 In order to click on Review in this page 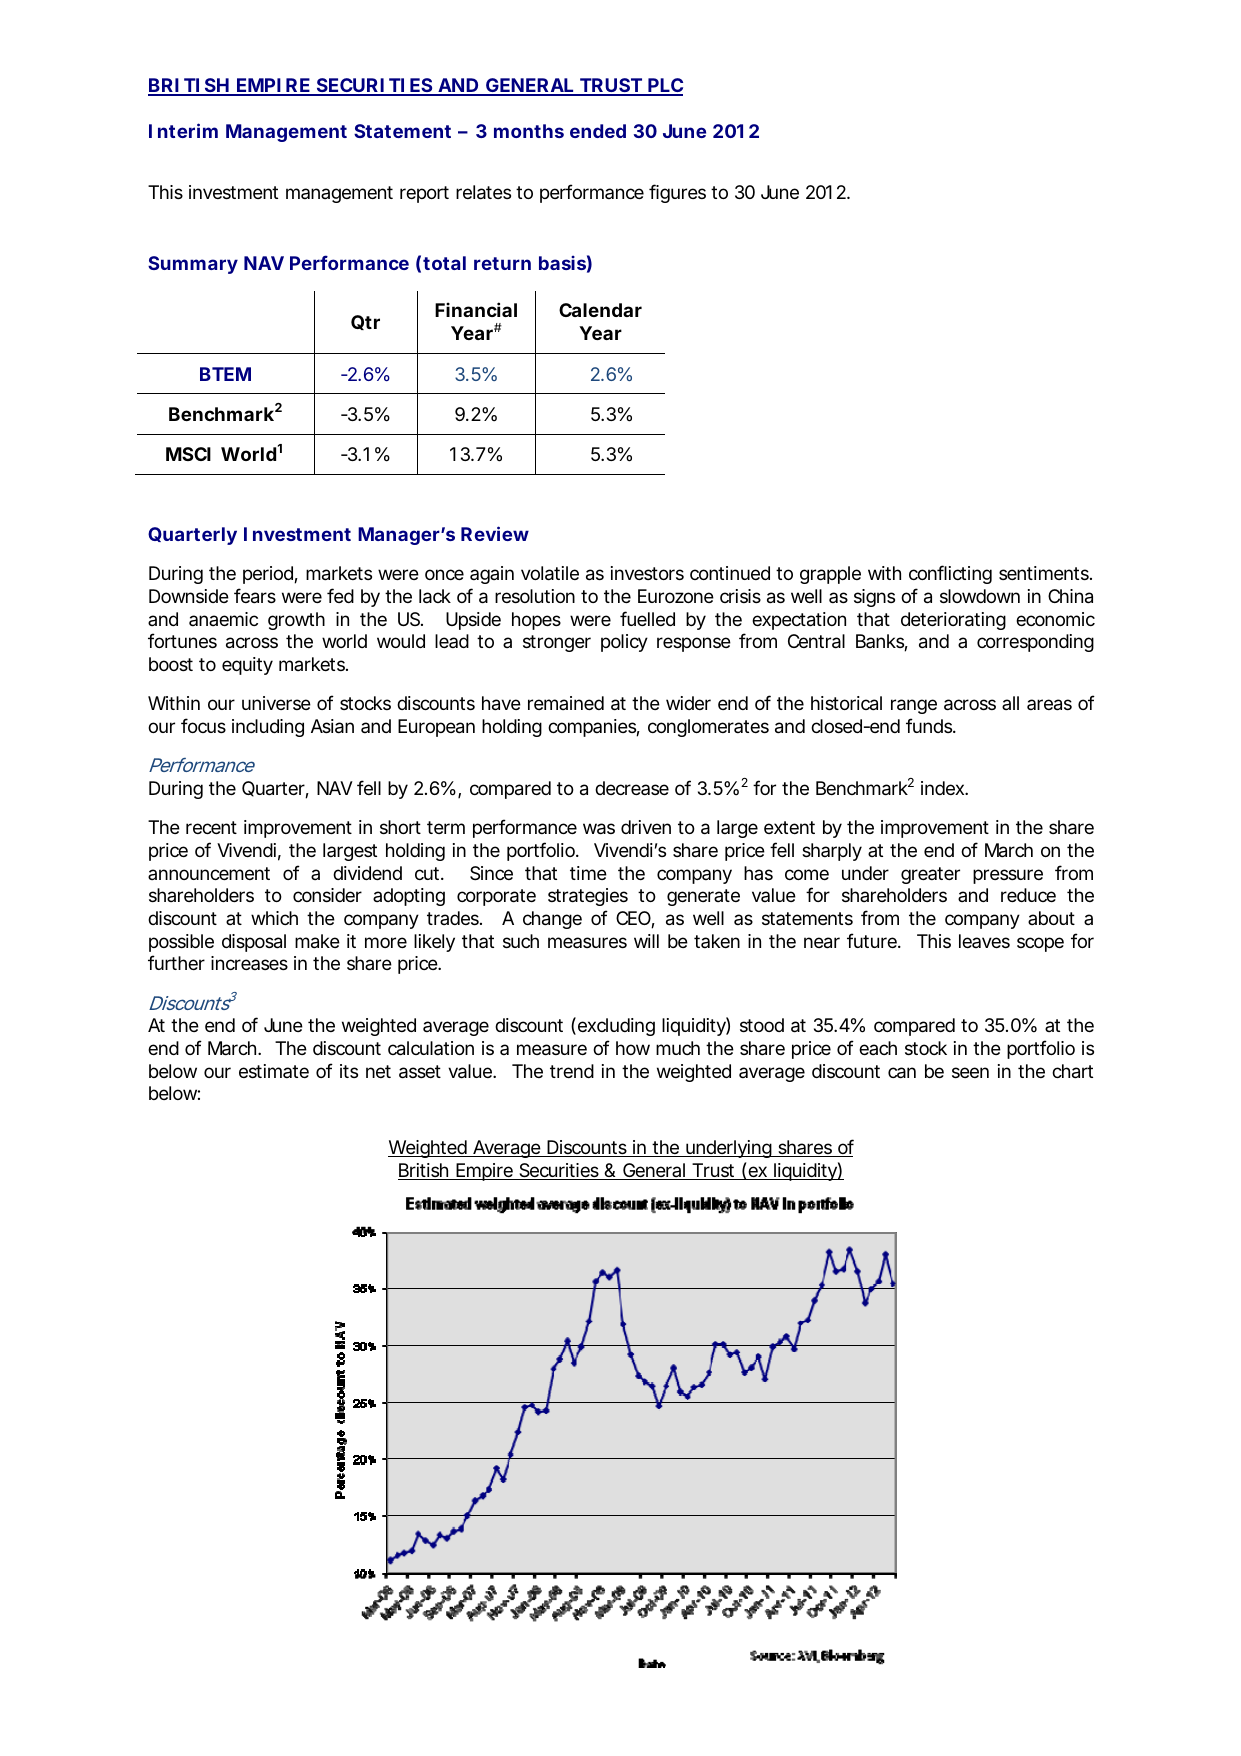, I will do `click(495, 533)`.
